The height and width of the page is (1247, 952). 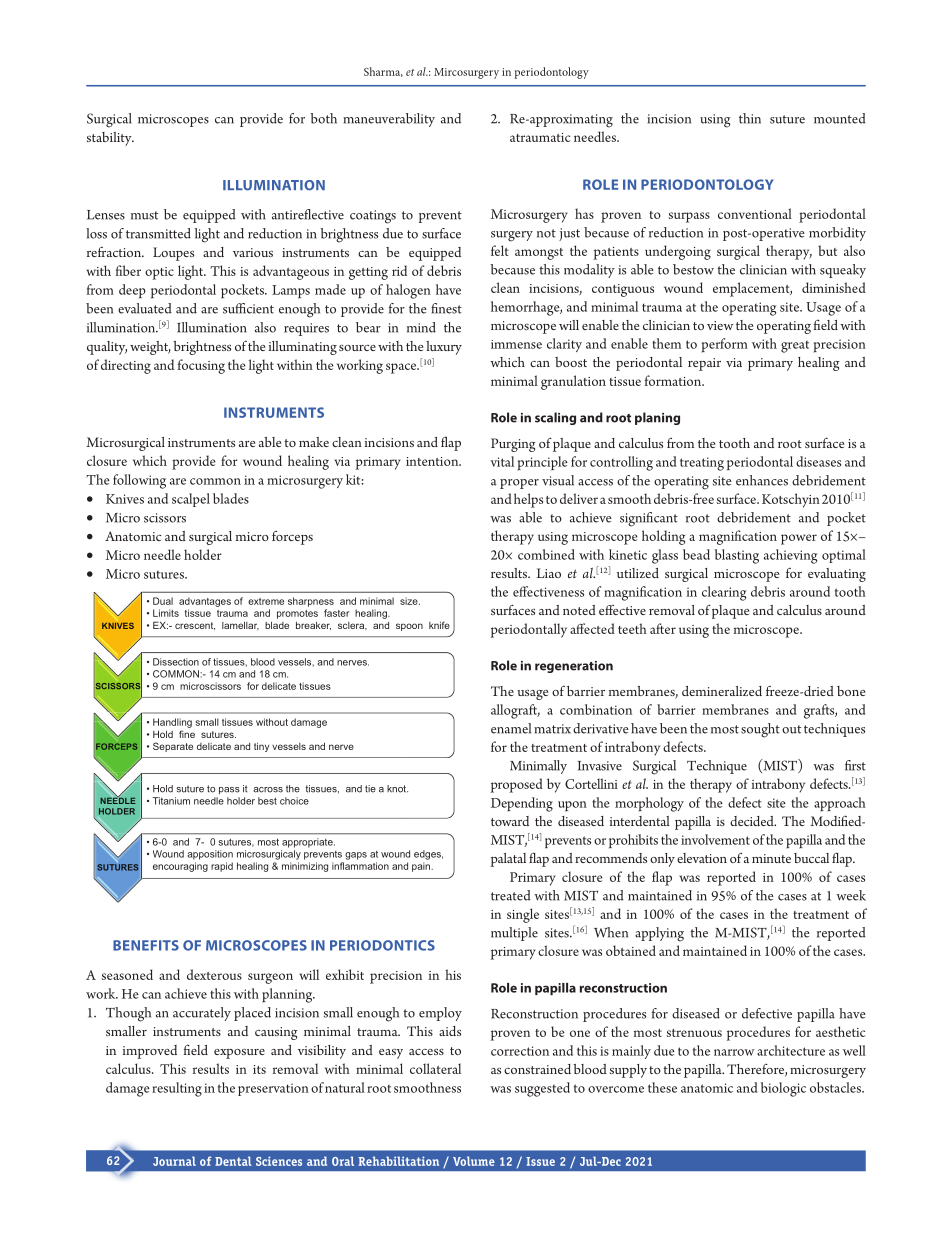 I want to click on maneuverability, so click(x=389, y=120).
